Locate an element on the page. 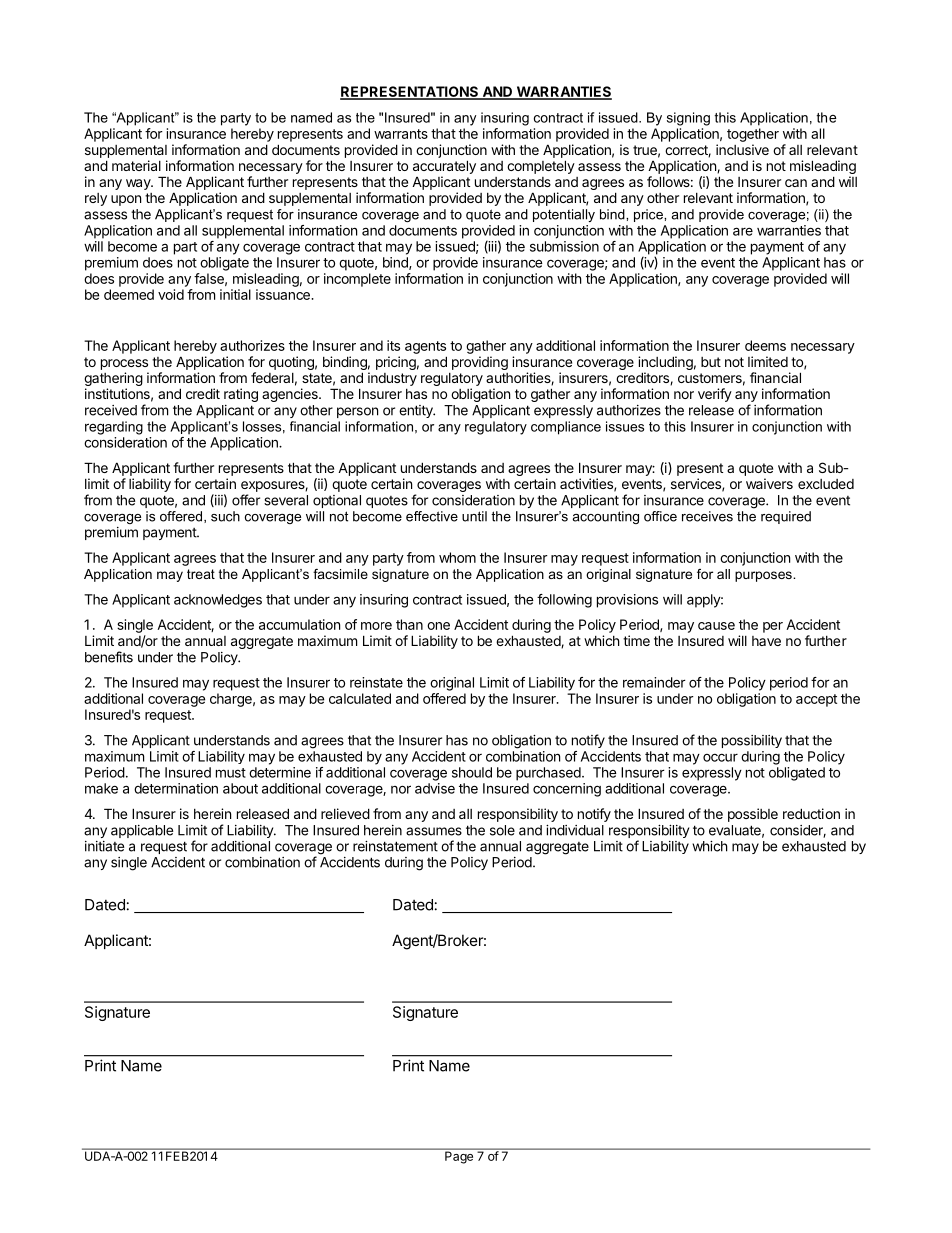  one is located at coordinates (438, 626).
